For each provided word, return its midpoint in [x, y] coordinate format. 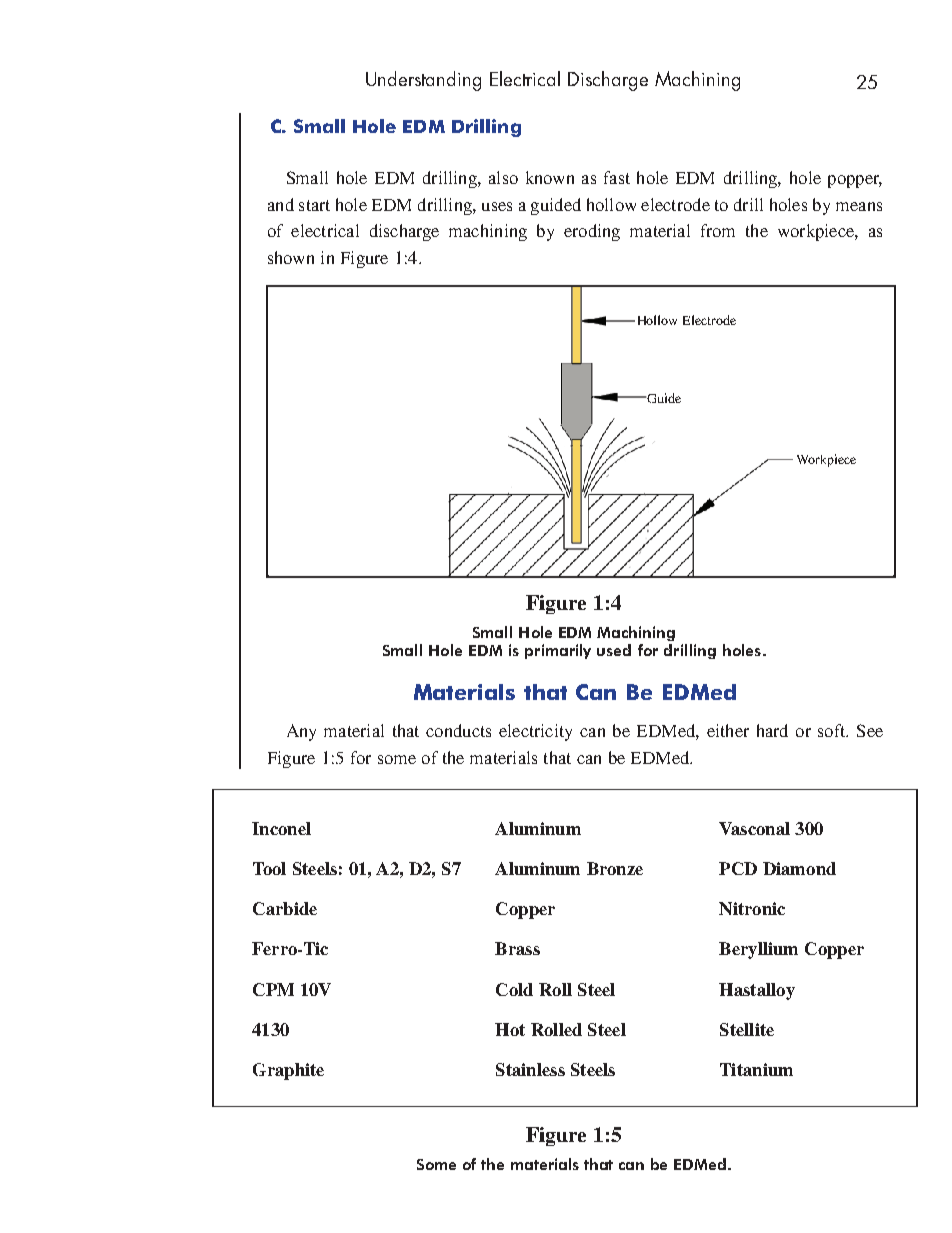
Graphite [288, 1071]
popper [855, 181]
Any [301, 732]
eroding [592, 232]
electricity [535, 732]
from [718, 230]
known [550, 177]
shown [291, 257]
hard [772, 730]
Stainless [530, 1069]
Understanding [423, 81]
